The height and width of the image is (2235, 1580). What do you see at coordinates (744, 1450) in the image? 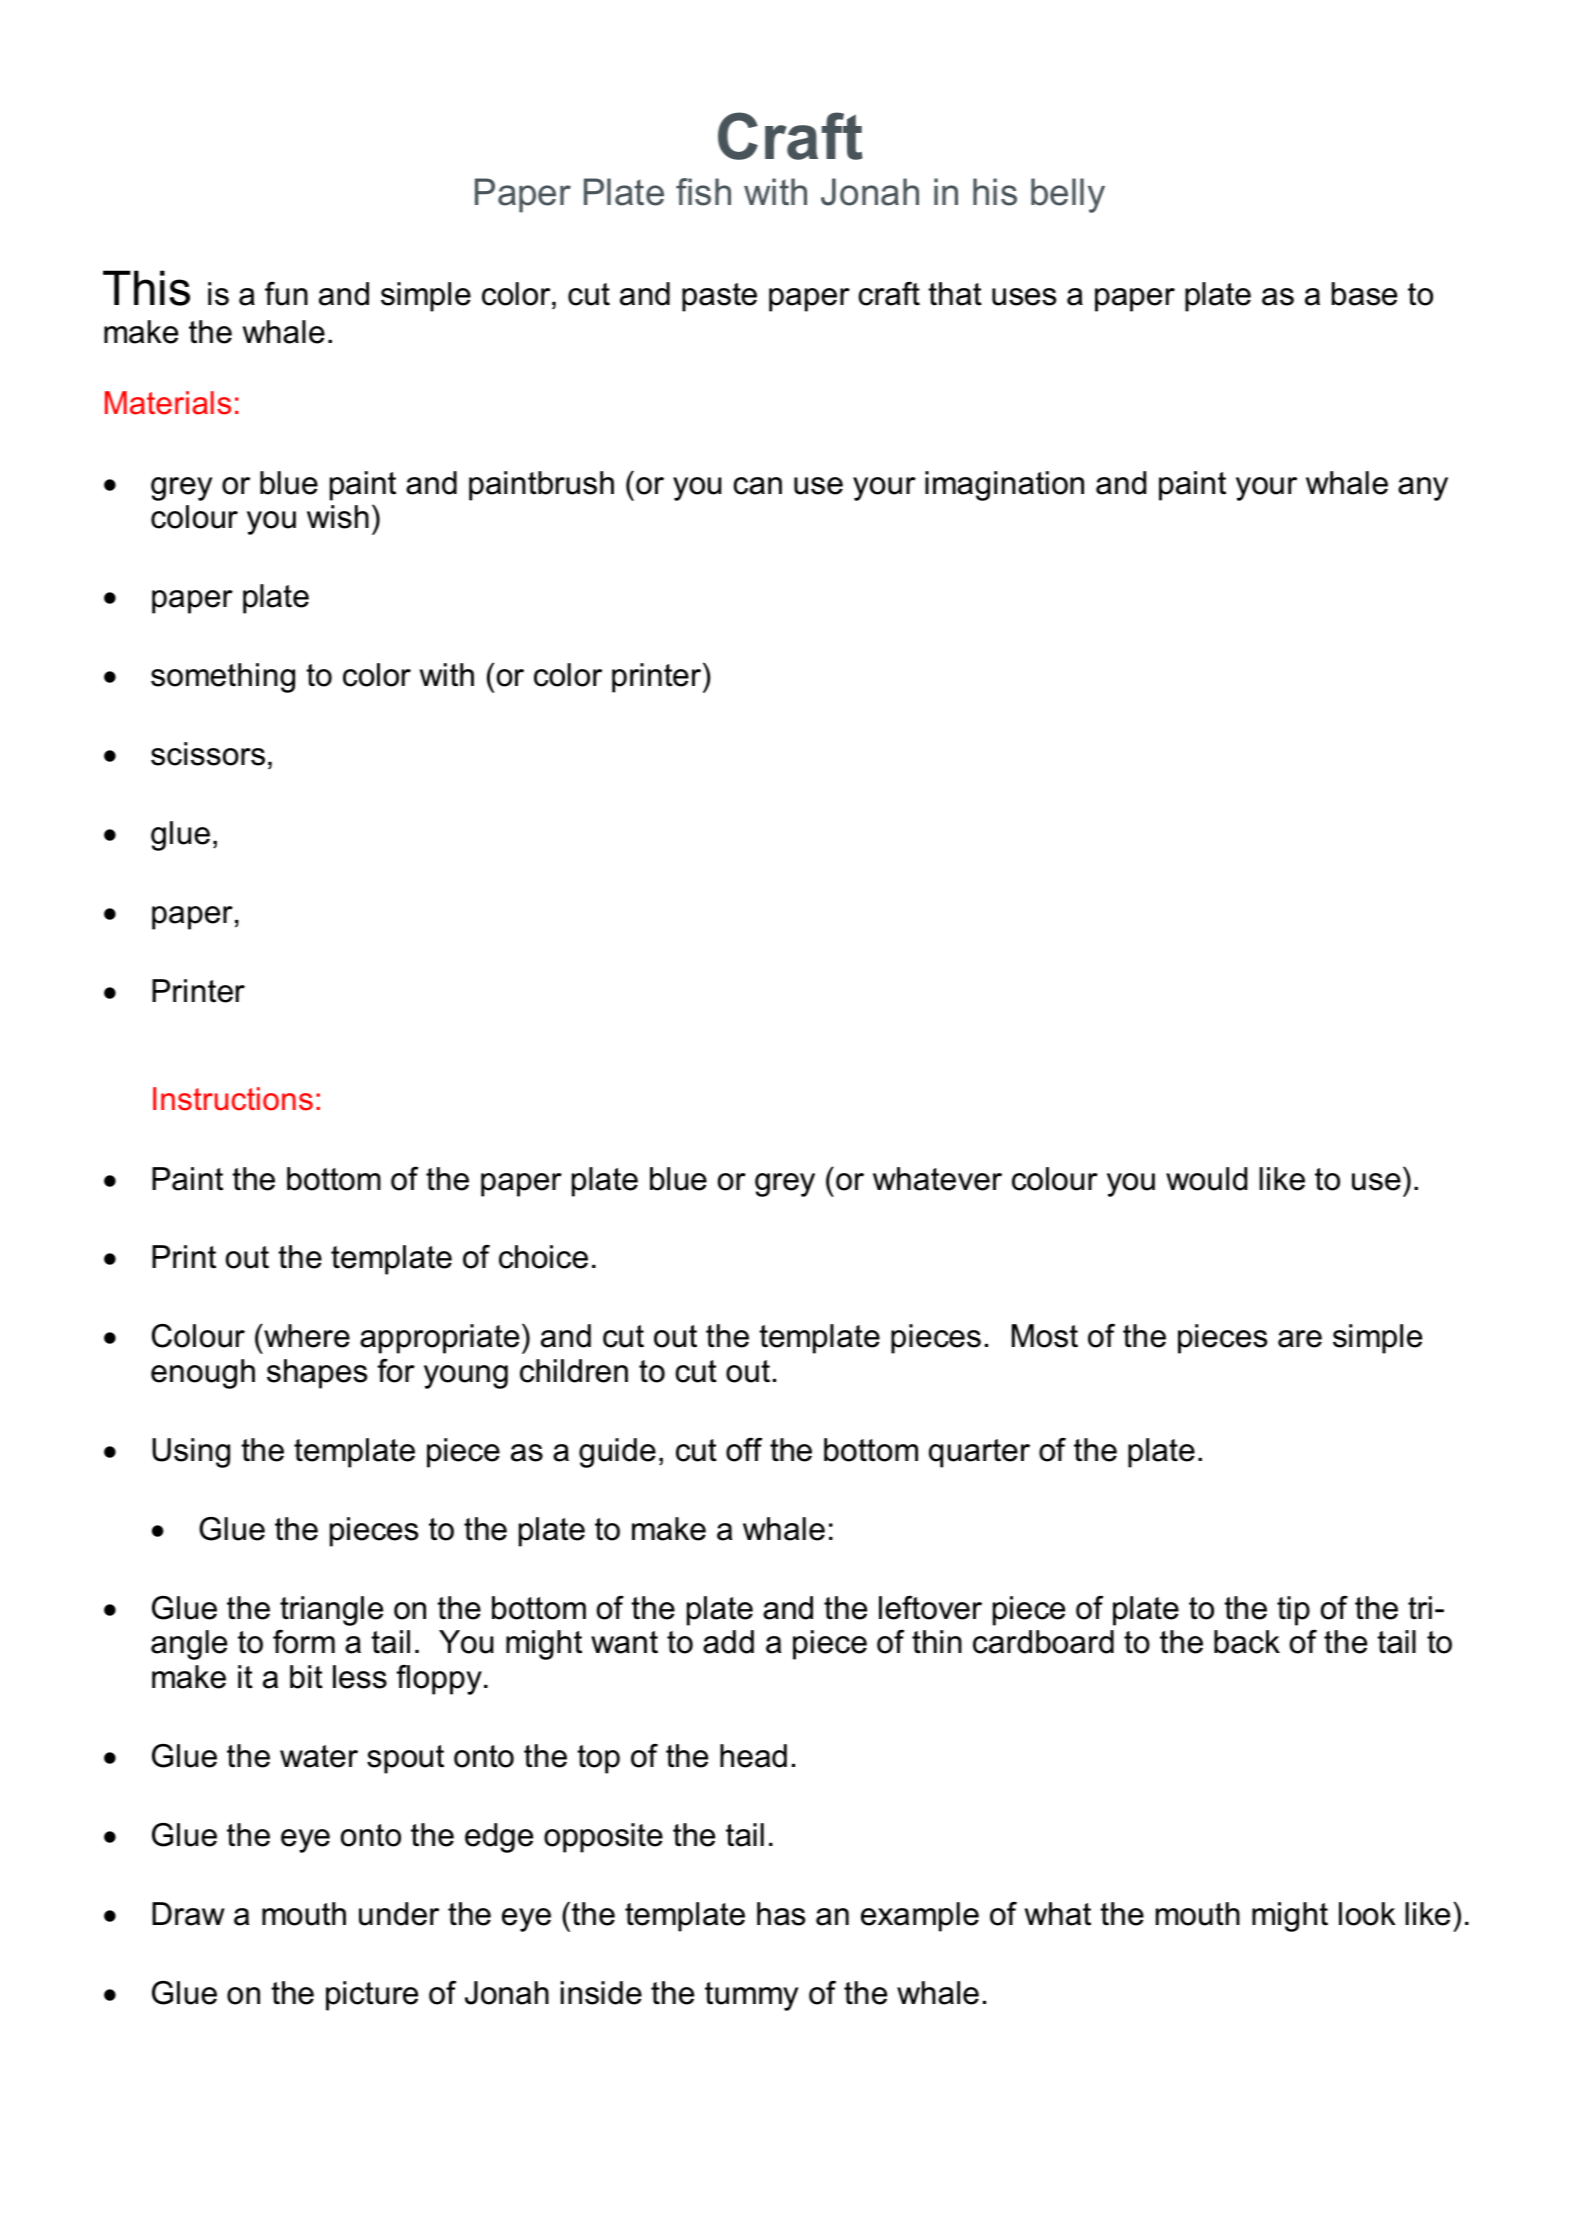
I see `off` at bounding box center [744, 1450].
